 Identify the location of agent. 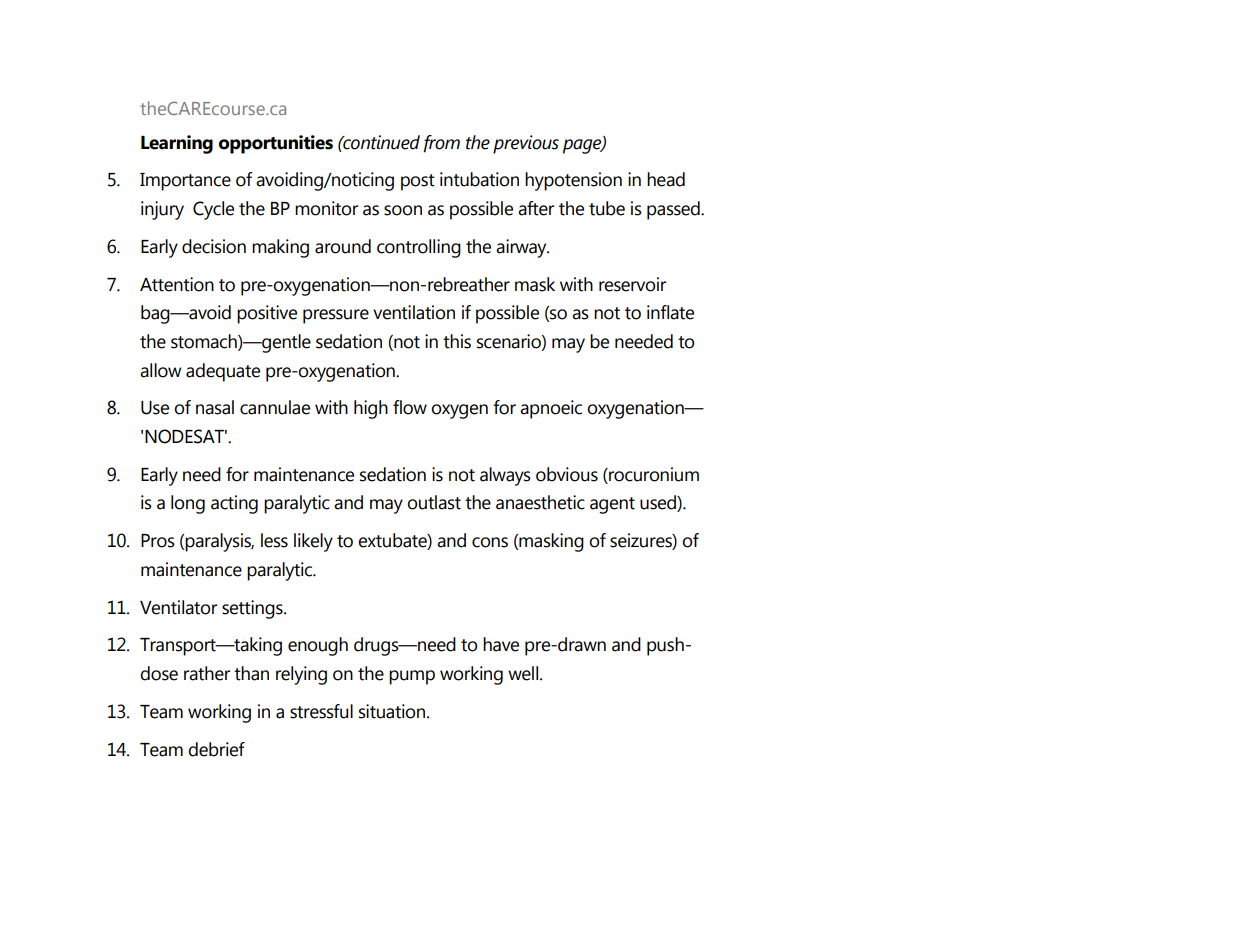
(612, 505).
